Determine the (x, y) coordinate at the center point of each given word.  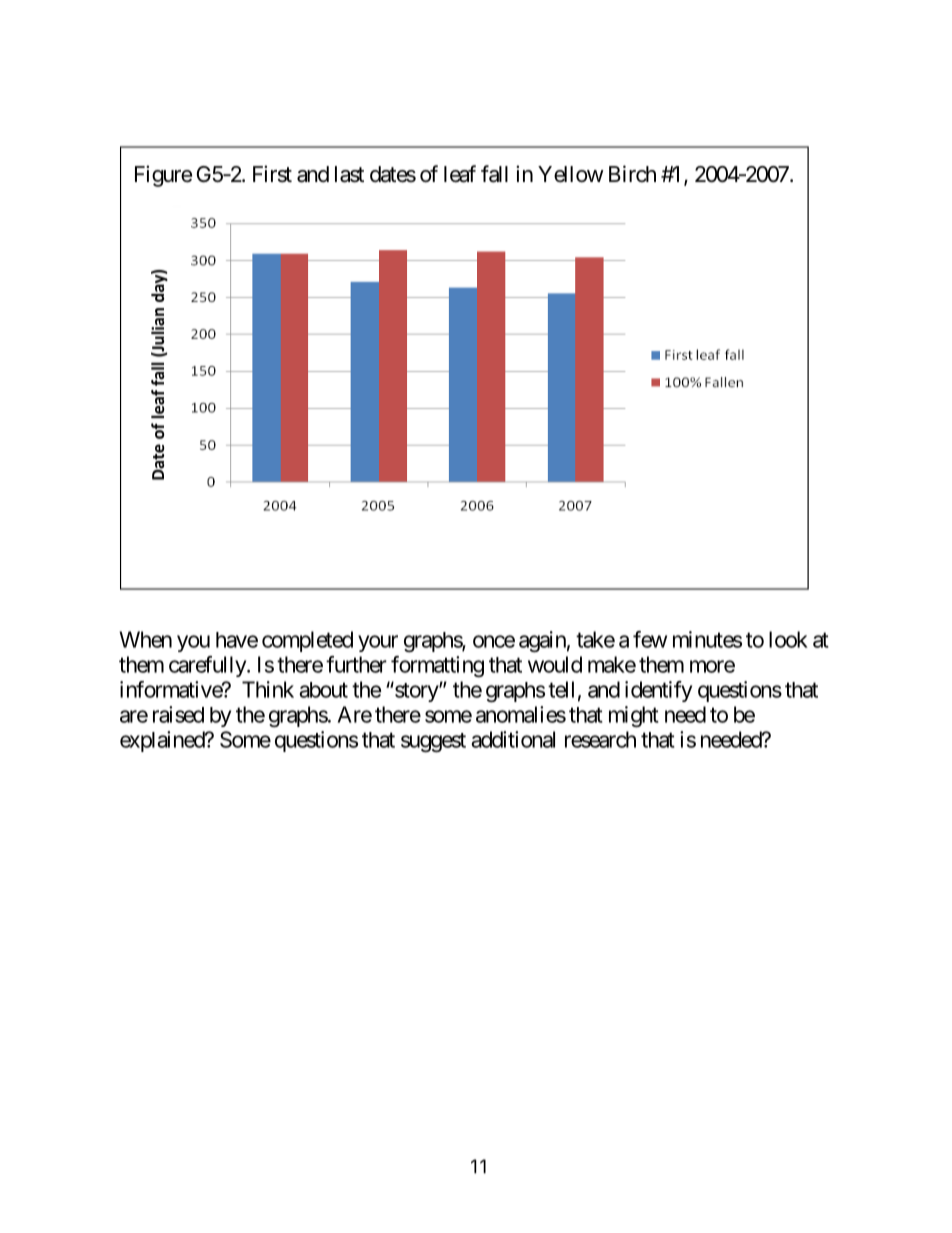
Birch (632, 173)
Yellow (571, 174)
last (349, 174)
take (595, 639)
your (378, 643)
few (650, 639)
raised (178, 714)
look (788, 639)
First (272, 174)
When (145, 639)
